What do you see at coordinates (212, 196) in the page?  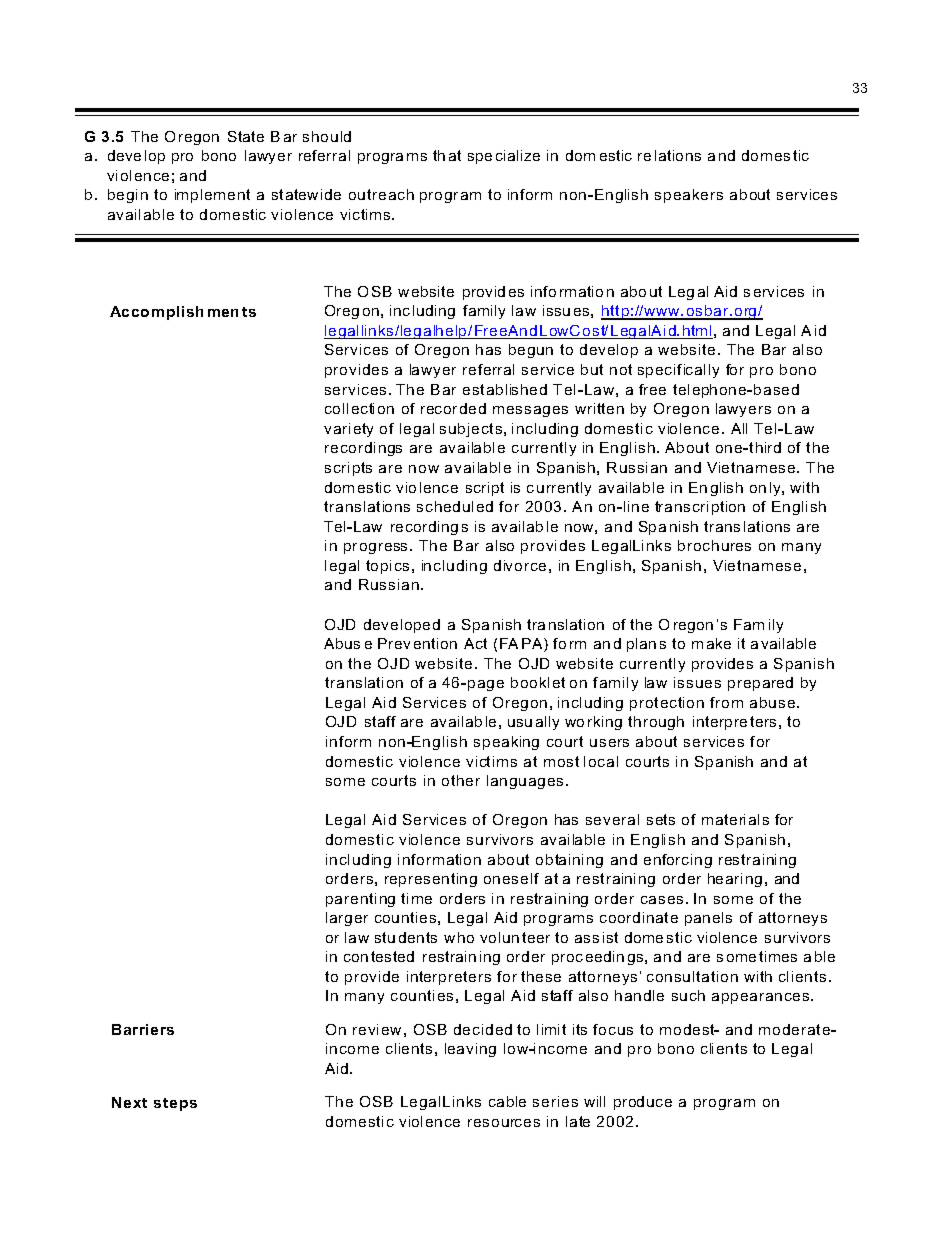 I see `implement` at bounding box center [212, 196].
